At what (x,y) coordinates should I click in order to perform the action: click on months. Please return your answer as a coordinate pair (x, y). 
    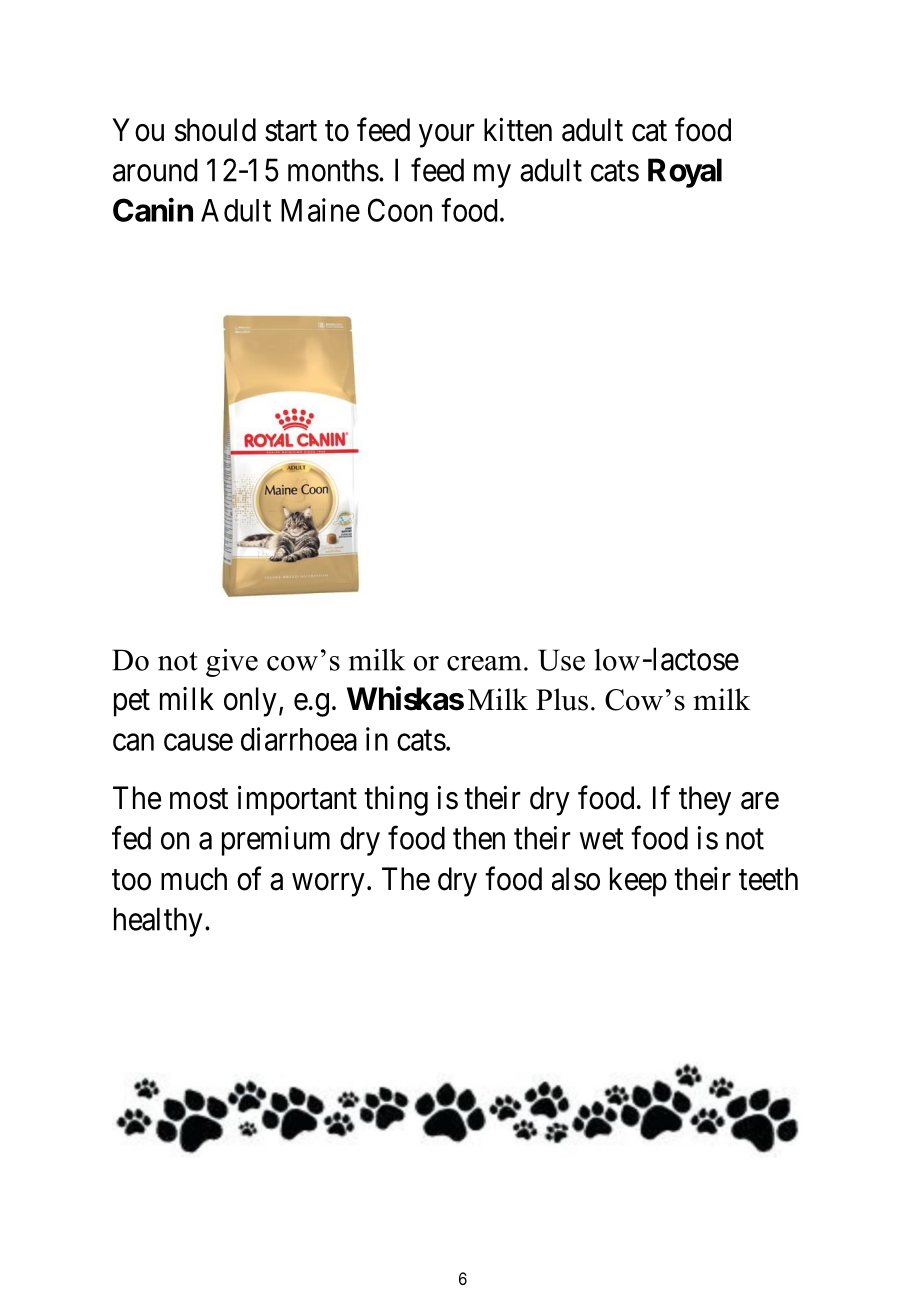
    Looking at the image, I should click on (333, 170).
